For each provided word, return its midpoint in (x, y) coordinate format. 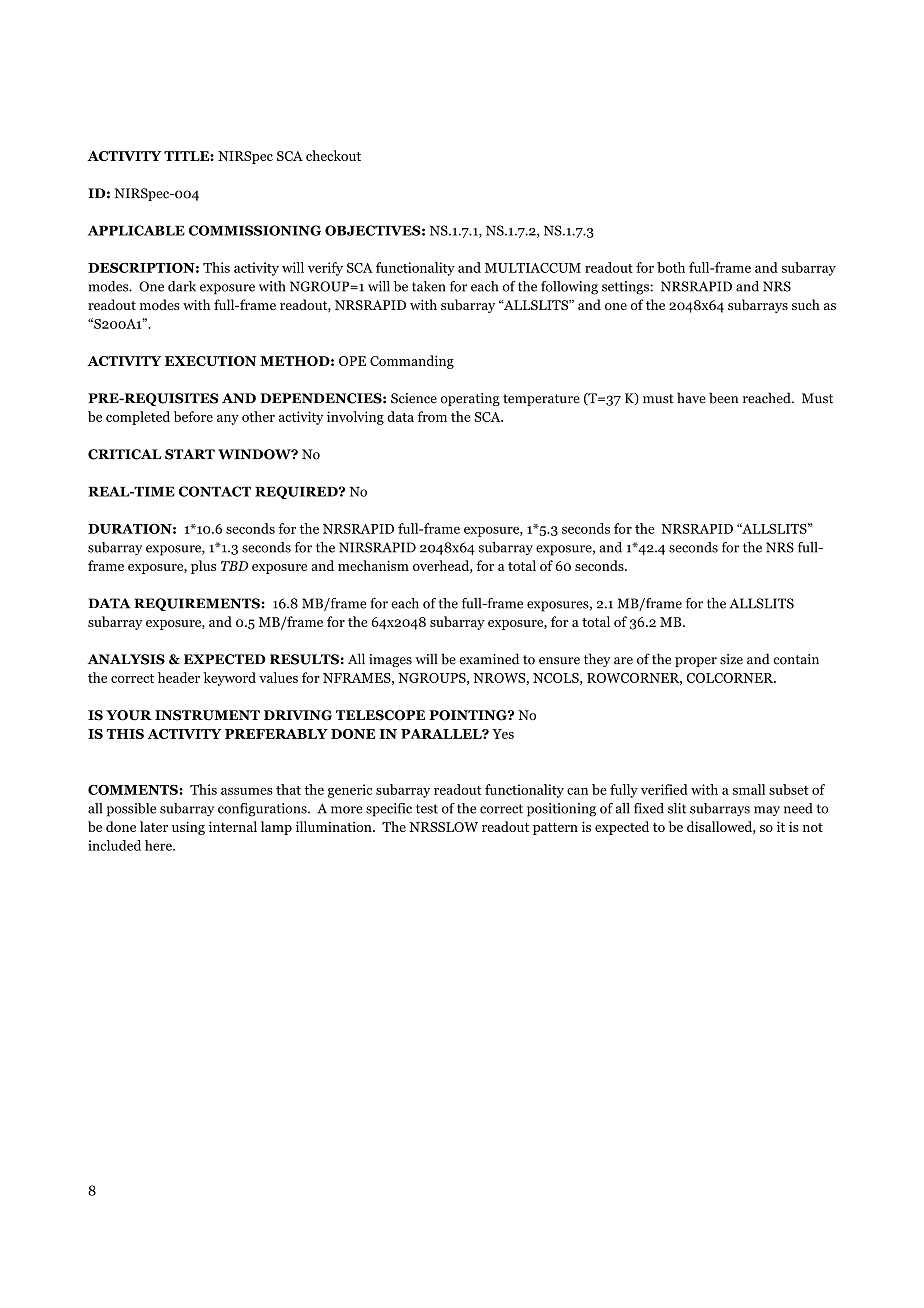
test (427, 809)
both (671, 267)
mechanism (373, 565)
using (188, 828)
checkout (333, 155)
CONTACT (215, 491)
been (723, 398)
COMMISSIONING (255, 230)
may (767, 811)
